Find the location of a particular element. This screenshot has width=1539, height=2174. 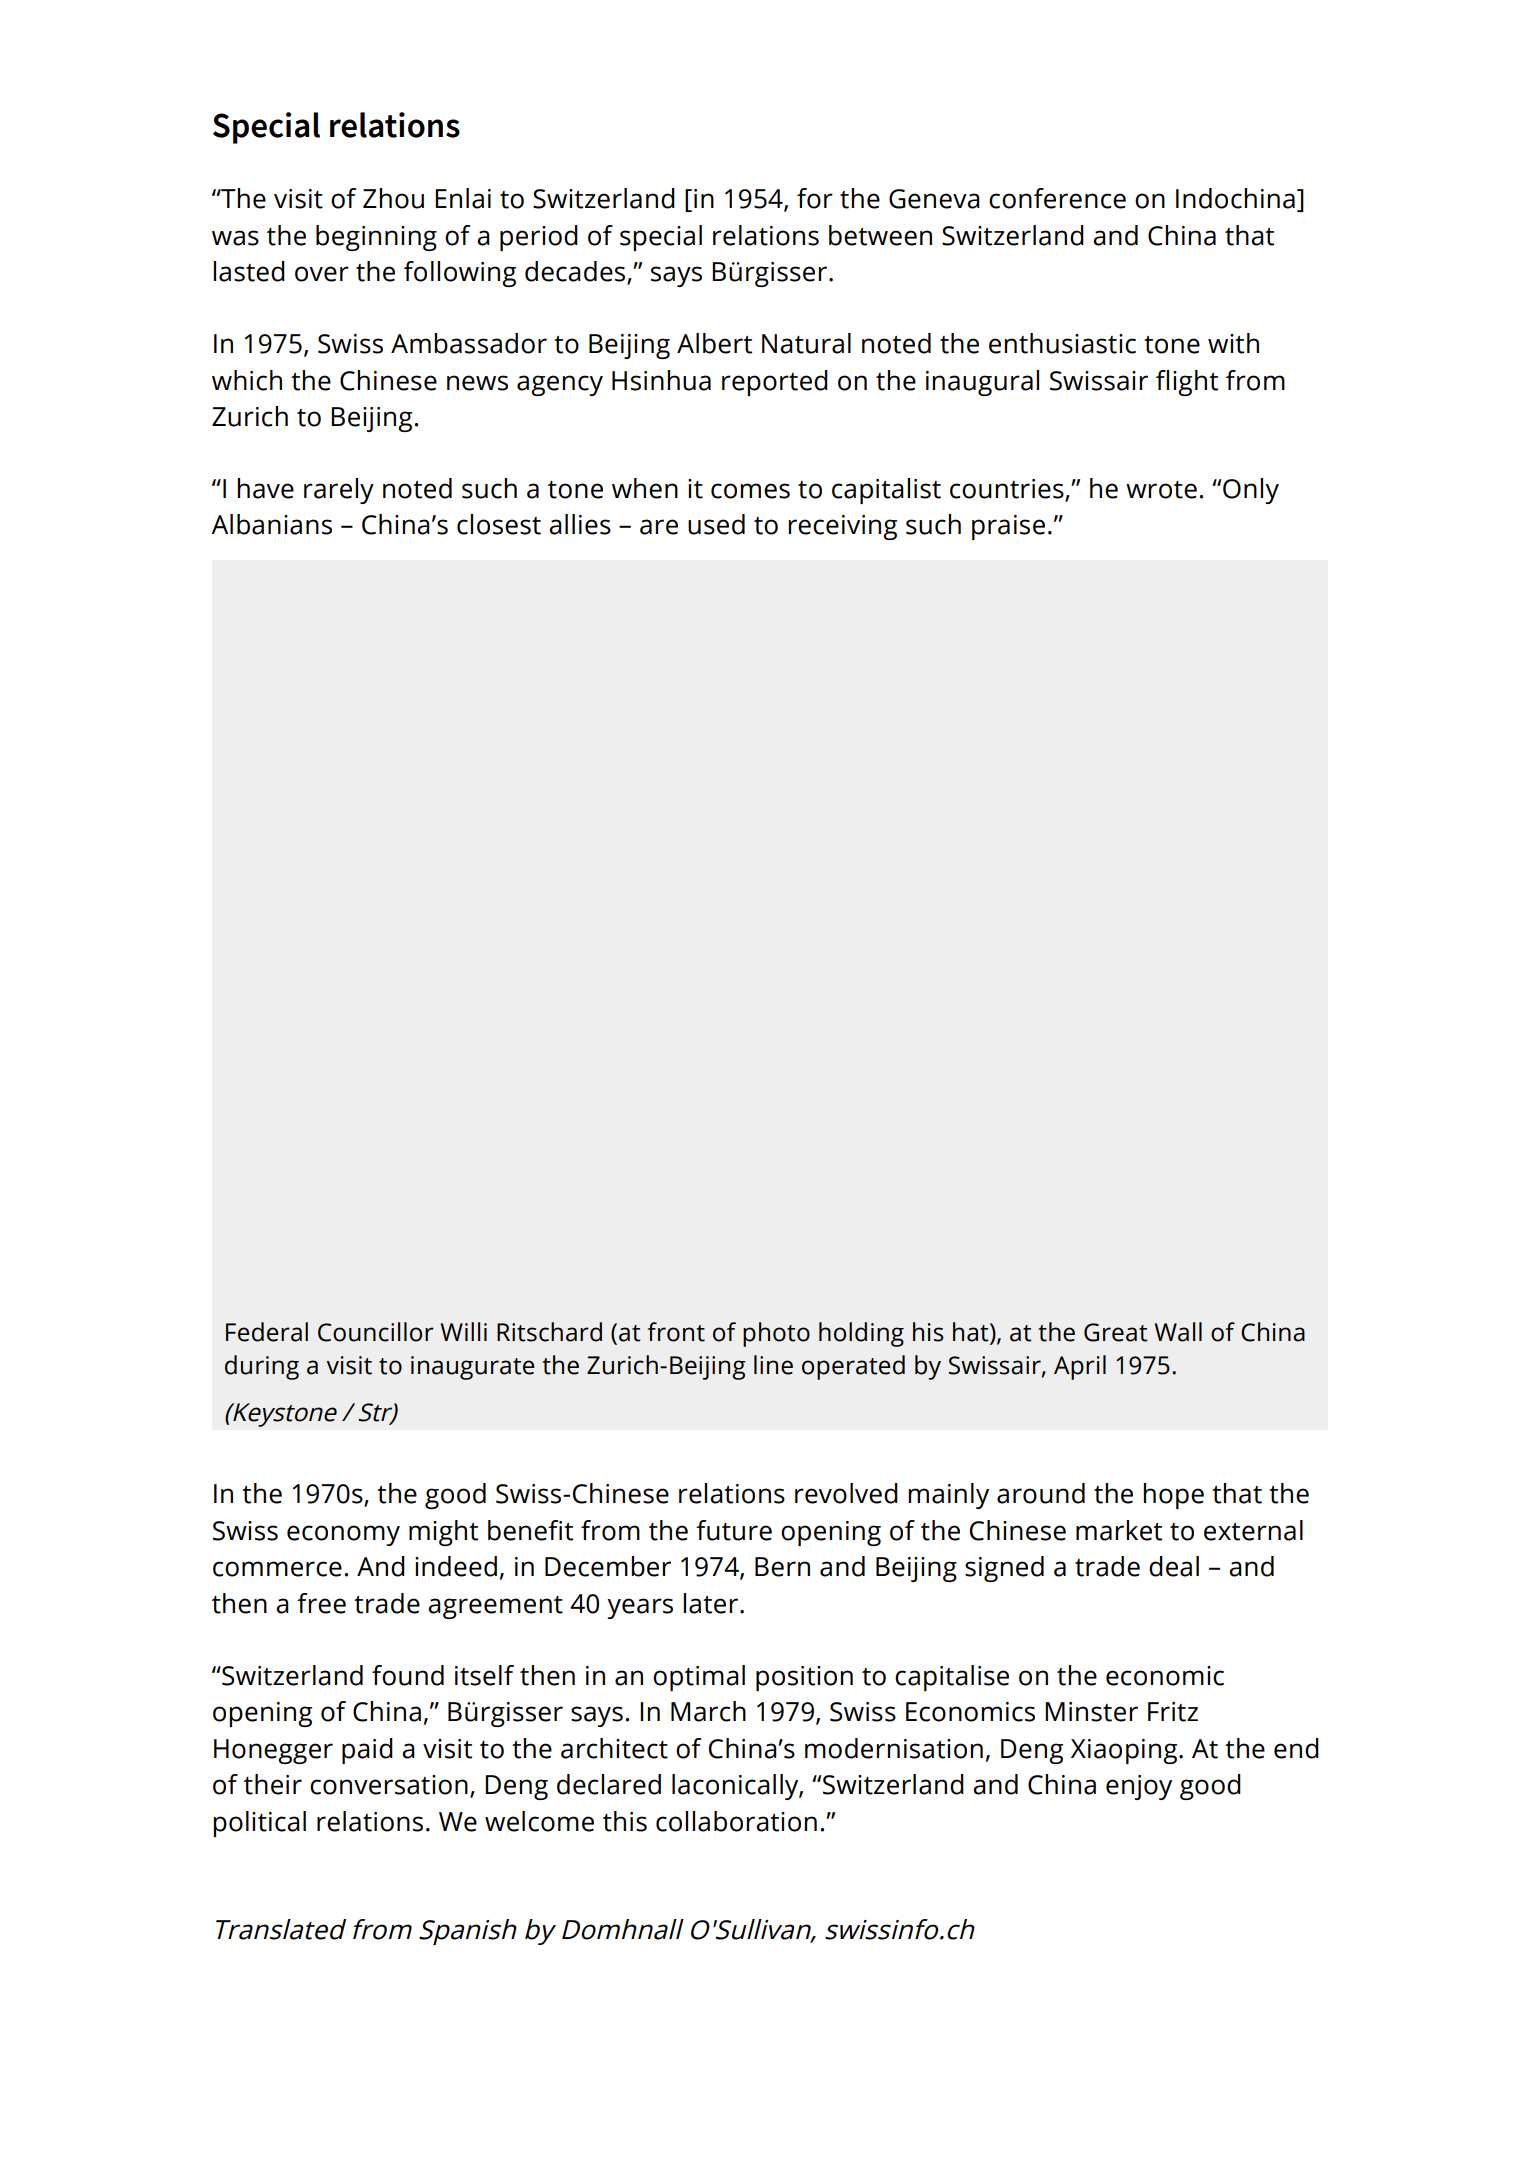

for is located at coordinates (815, 198).
